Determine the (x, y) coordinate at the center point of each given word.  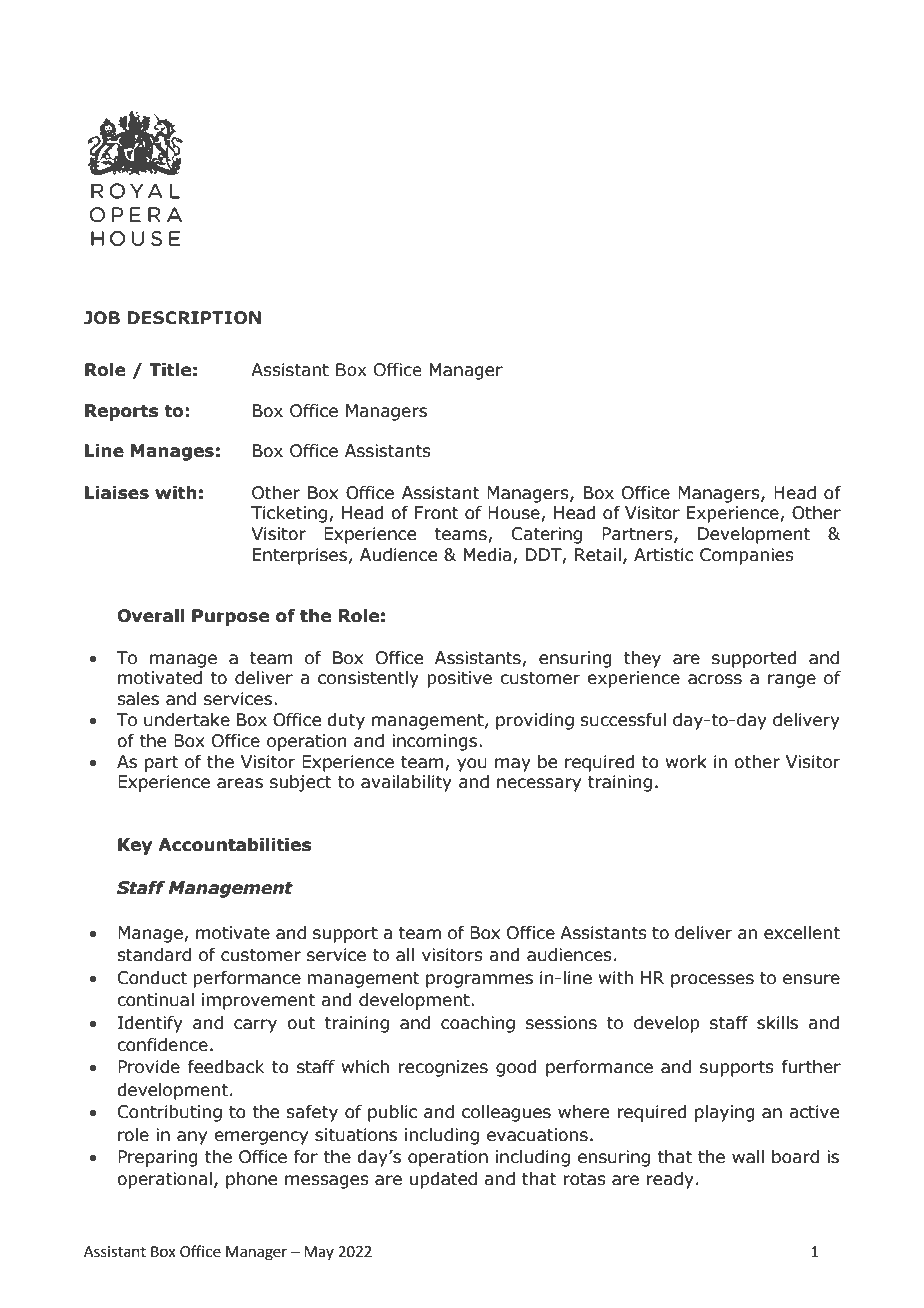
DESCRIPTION (194, 317)
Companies (747, 556)
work (686, 762)
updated (443, 1180)
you (472, 765)
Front (437, 513)
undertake (187, 720)
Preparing (158, 1158)
